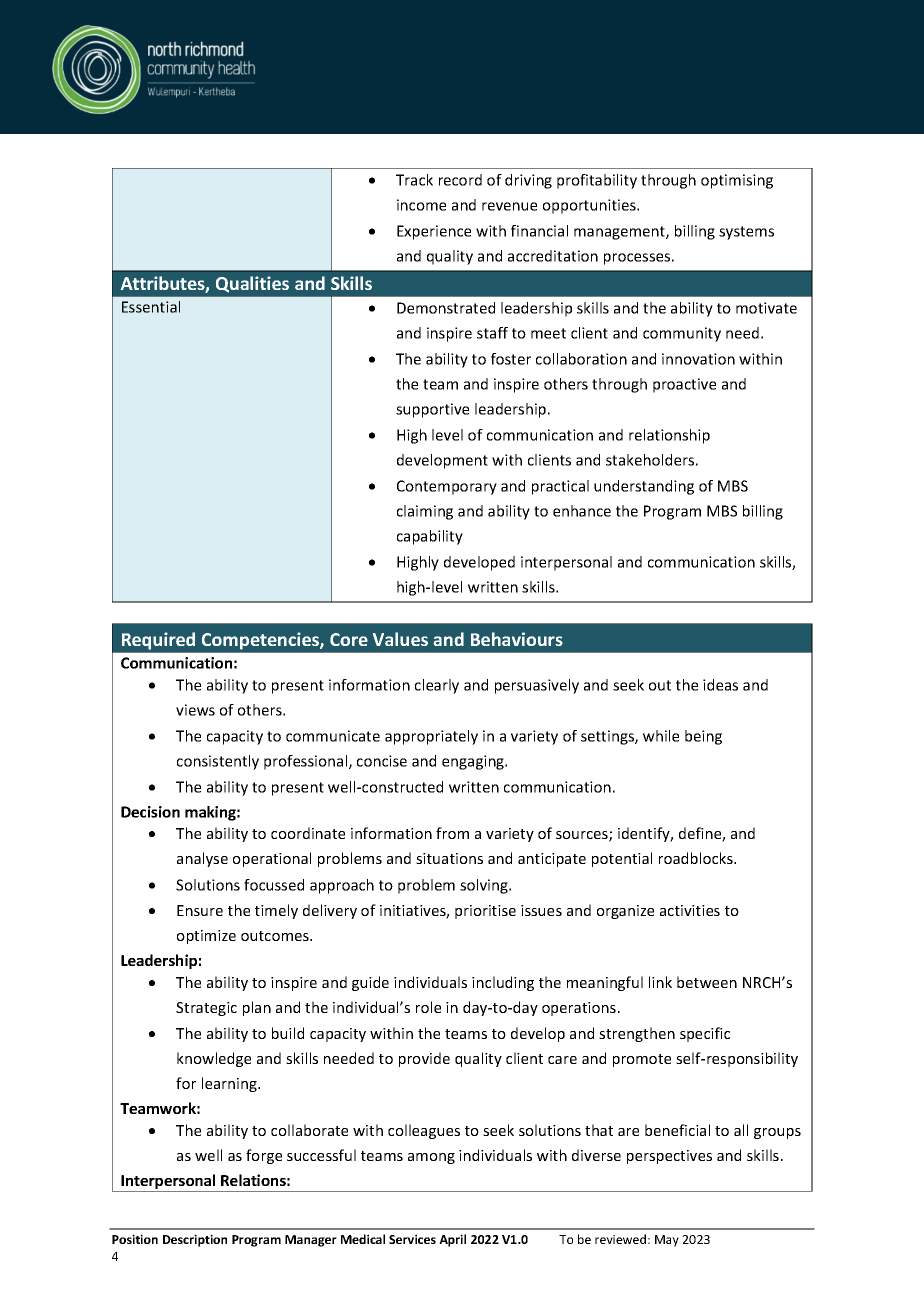 This screenshot has height=1308, width=924. I want to click on optimising, so click(737, 181).
